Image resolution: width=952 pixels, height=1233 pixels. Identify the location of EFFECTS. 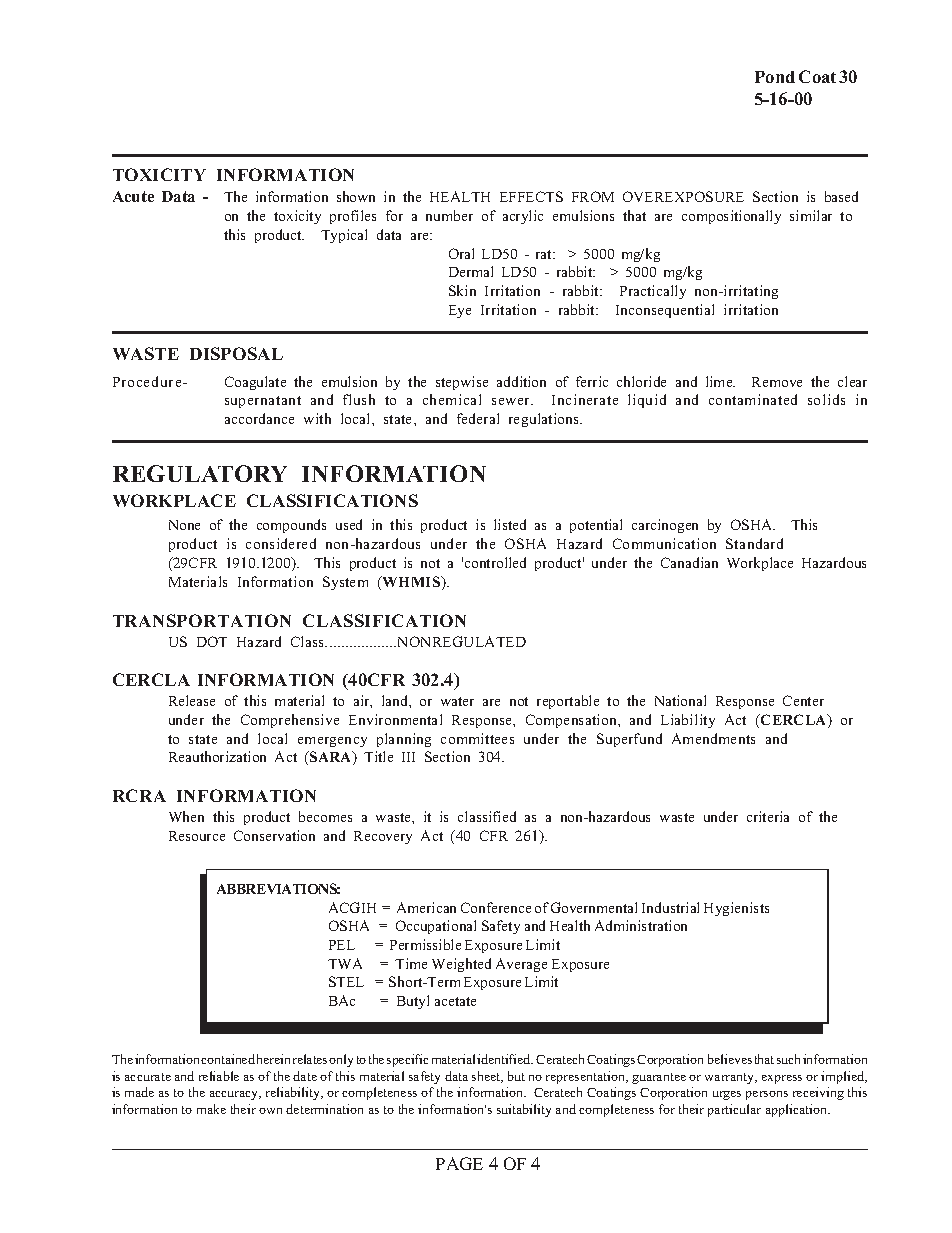
(531, 196).
